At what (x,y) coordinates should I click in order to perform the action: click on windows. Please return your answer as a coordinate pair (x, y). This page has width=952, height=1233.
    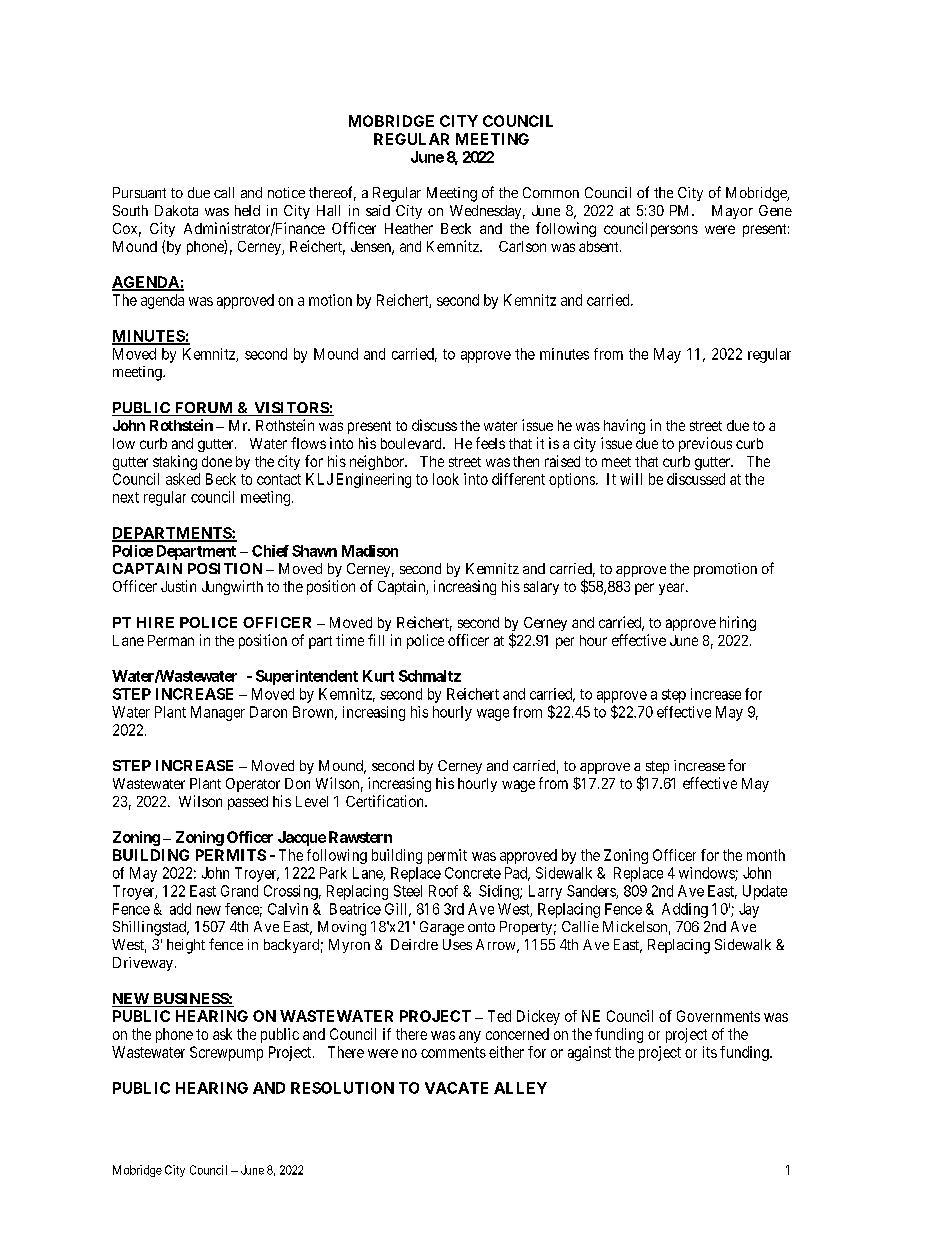
    Looking at the image, I should click on (707, 874).
